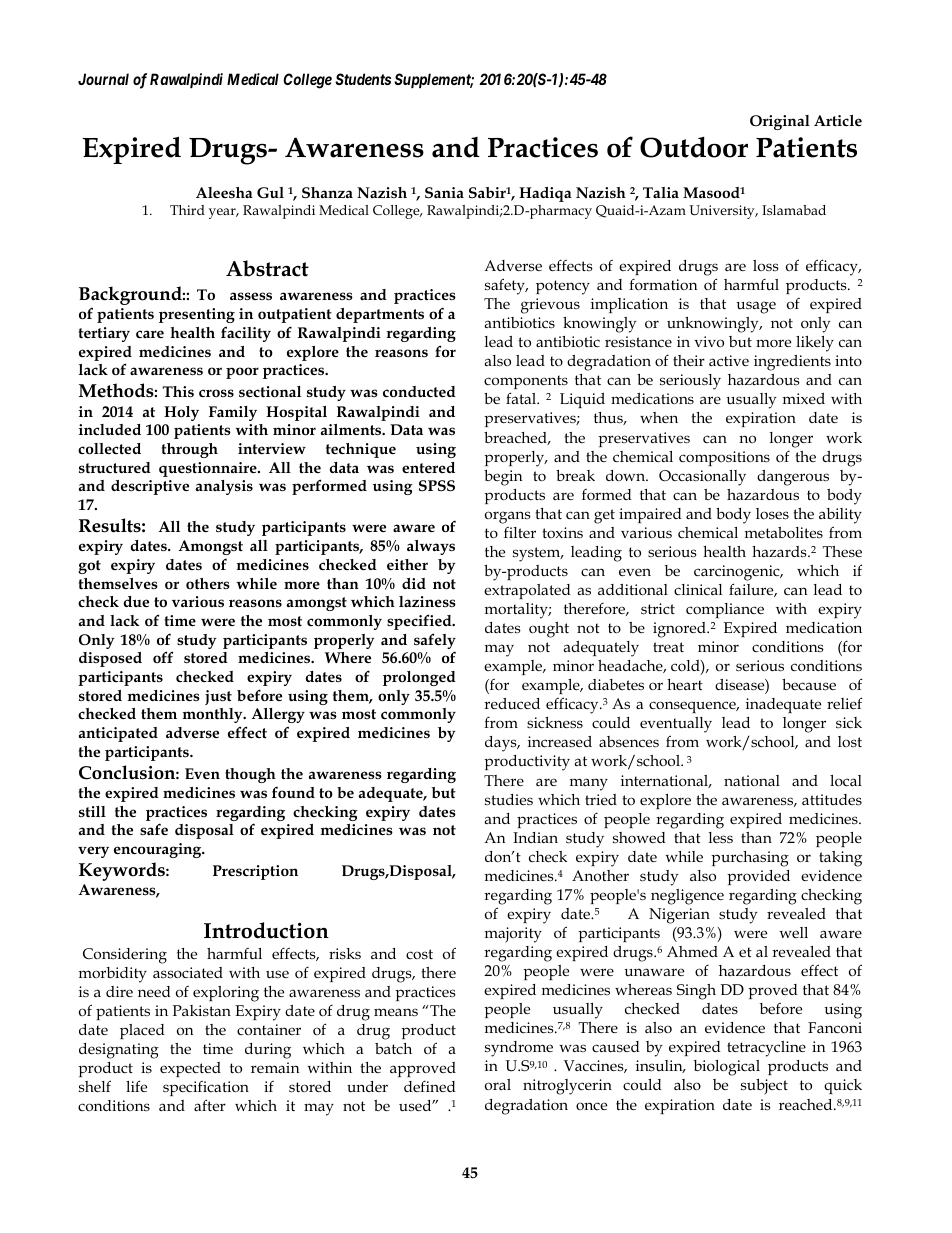 Image resolution: width=952 pixels, height=1233 pixels. Describe the element at coordinates (764, 1087) in the screenshot. I see `subject` at that location.
